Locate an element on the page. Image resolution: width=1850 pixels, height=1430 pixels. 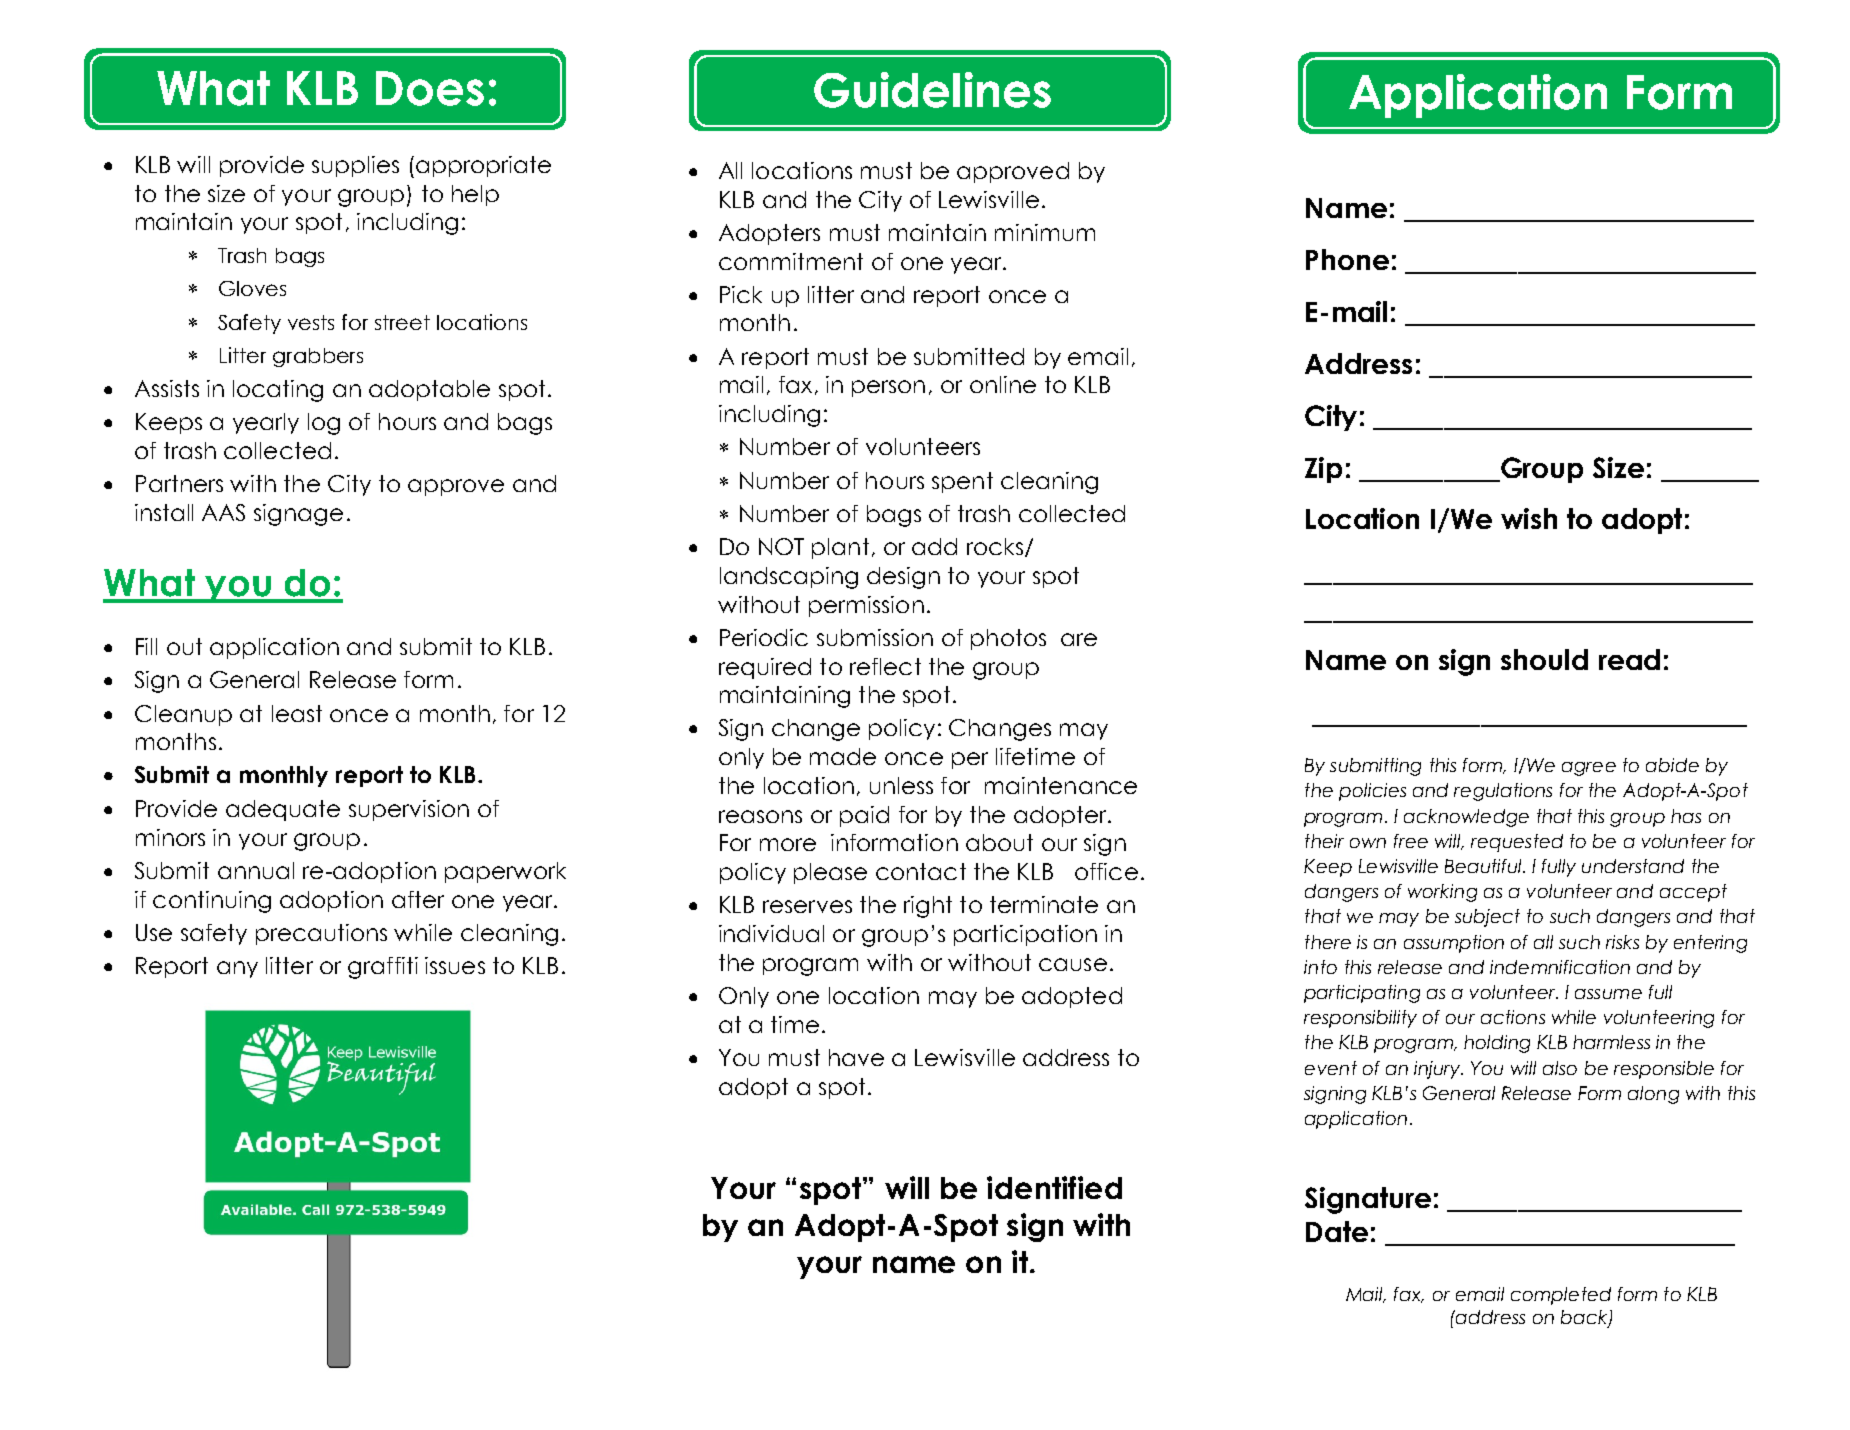
should is located at coordinates (1544, 659).
